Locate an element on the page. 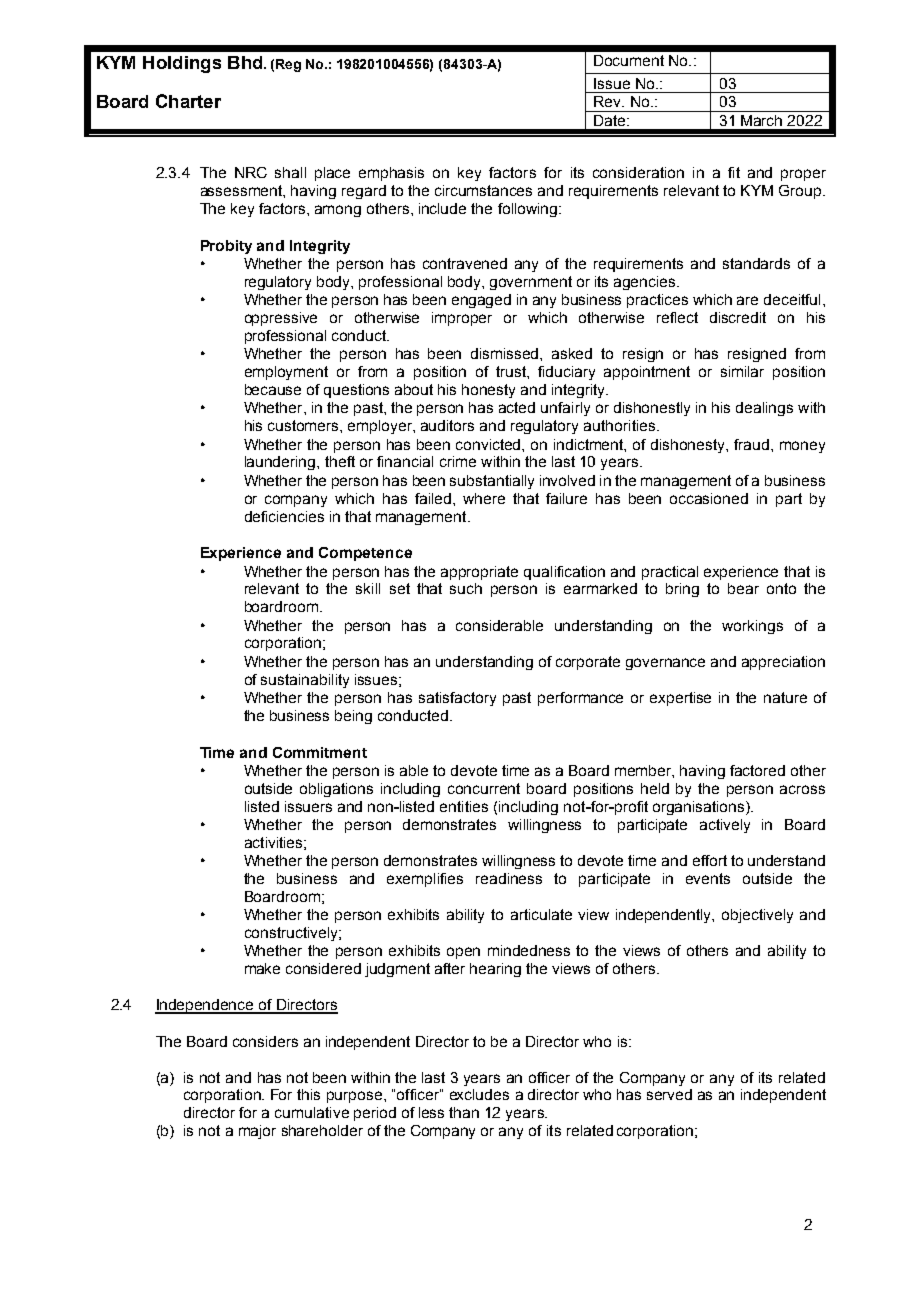  discredit is located at coordinates (738, 317).
